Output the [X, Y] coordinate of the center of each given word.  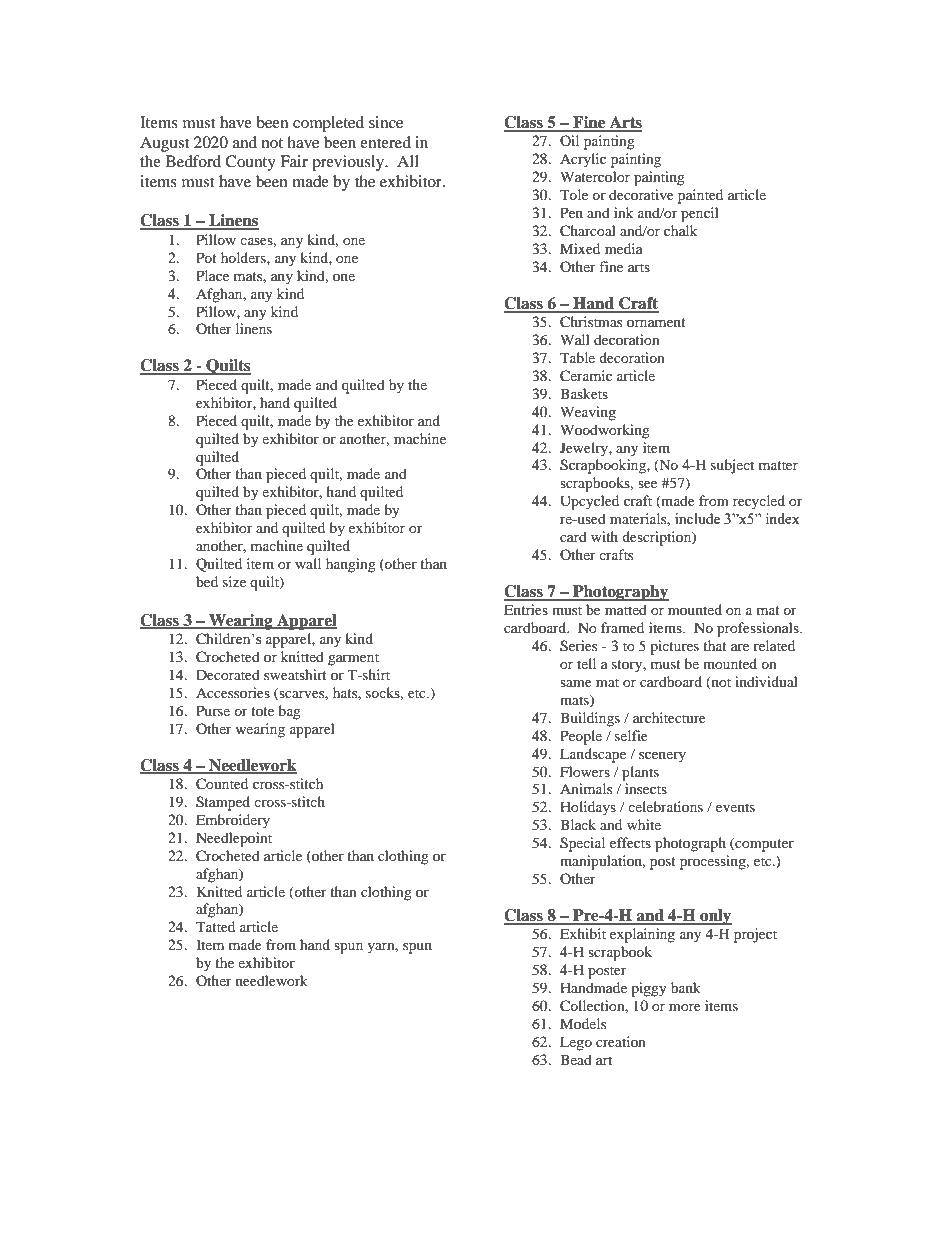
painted [700, 196]
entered [385, 142]
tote [262, 711]
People [581, 737]
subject [732, 466]
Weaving [588, 413]
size [234, 581]
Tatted [215, 926]
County [250, 163]
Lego [576, 1043]
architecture [669, 717]
